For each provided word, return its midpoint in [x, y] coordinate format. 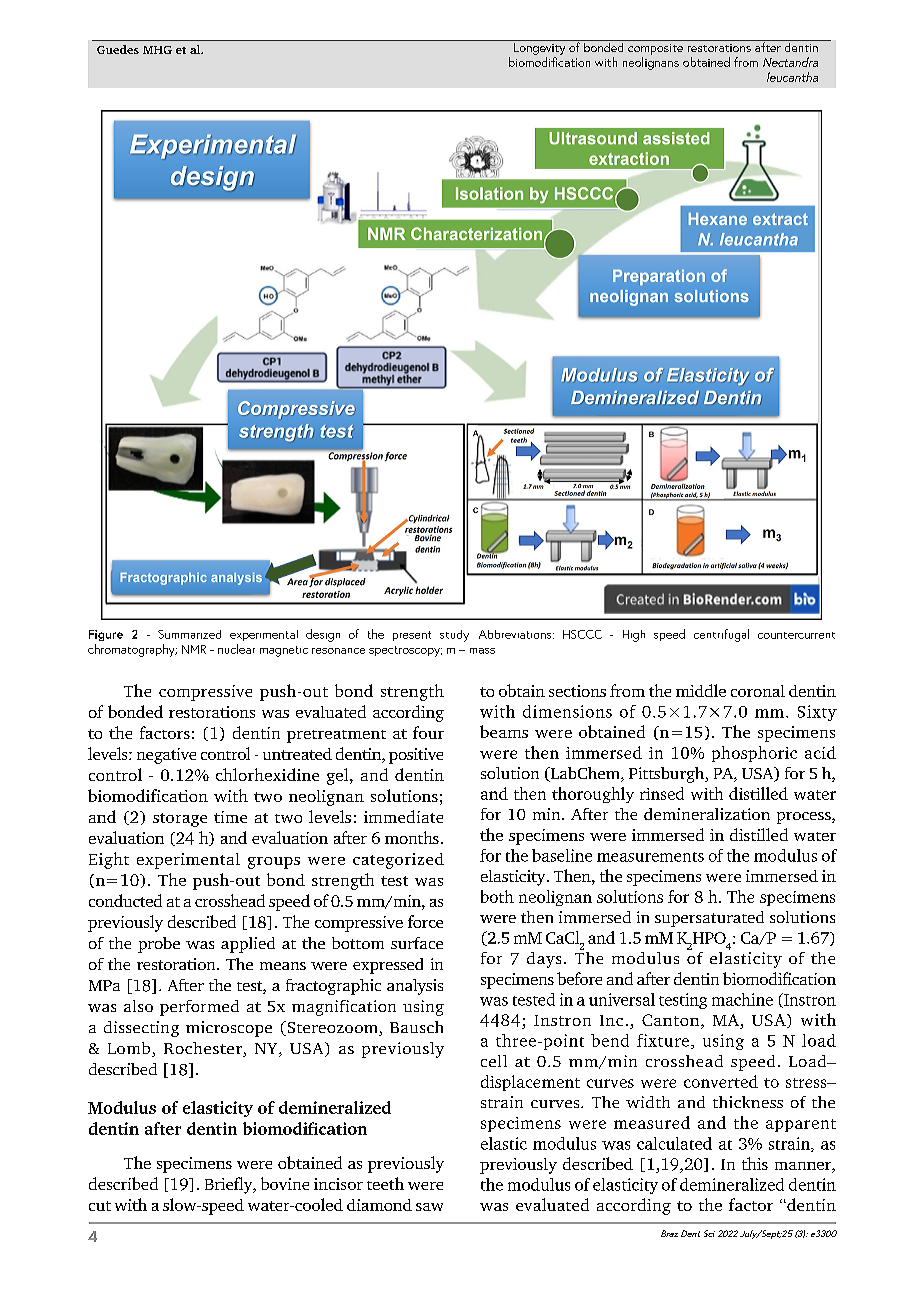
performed [199, 1008]
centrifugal [721, 635]
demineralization [707, 814]
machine [742, 999]
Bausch [416, 1027]
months [412, 837]
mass [482, 651]
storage [180, 820]
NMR [194, 649]
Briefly [230, 1185]
